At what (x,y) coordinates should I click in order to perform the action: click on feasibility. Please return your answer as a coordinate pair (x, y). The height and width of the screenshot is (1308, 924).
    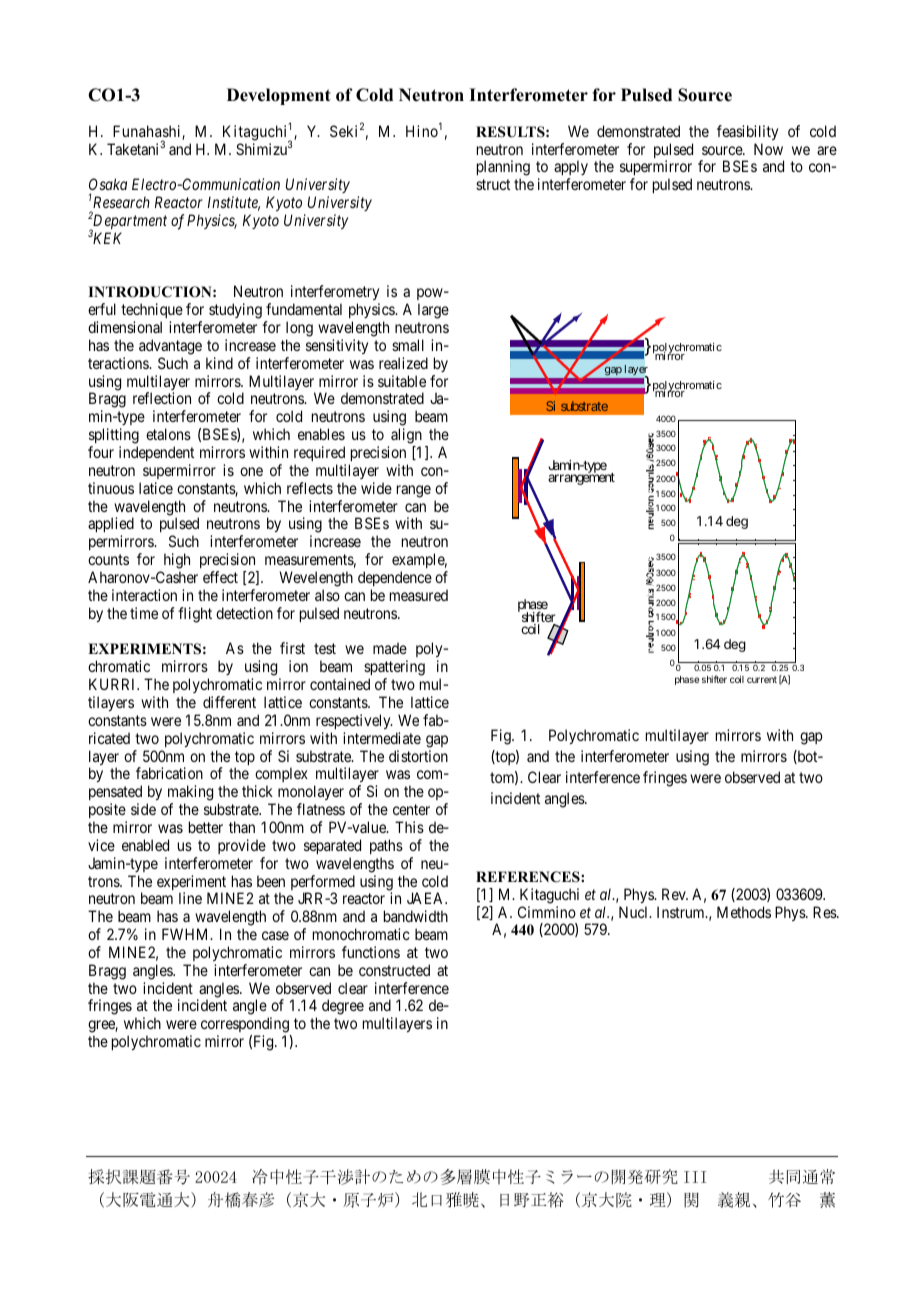
    Looking at the image, I should click on (747, 132).
